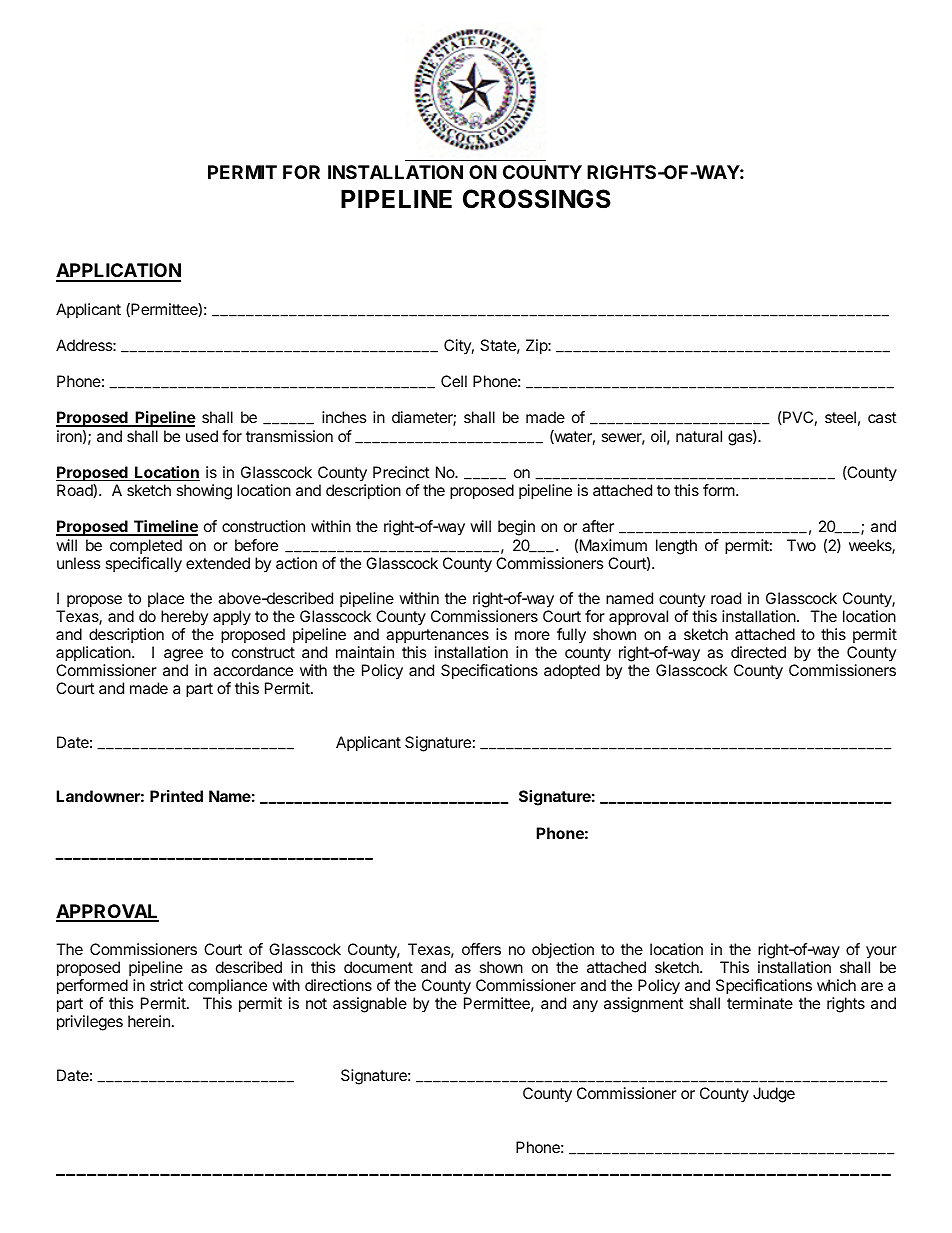 This image has height=1233, width=952. I want to click on any, so click(585, 1006).
